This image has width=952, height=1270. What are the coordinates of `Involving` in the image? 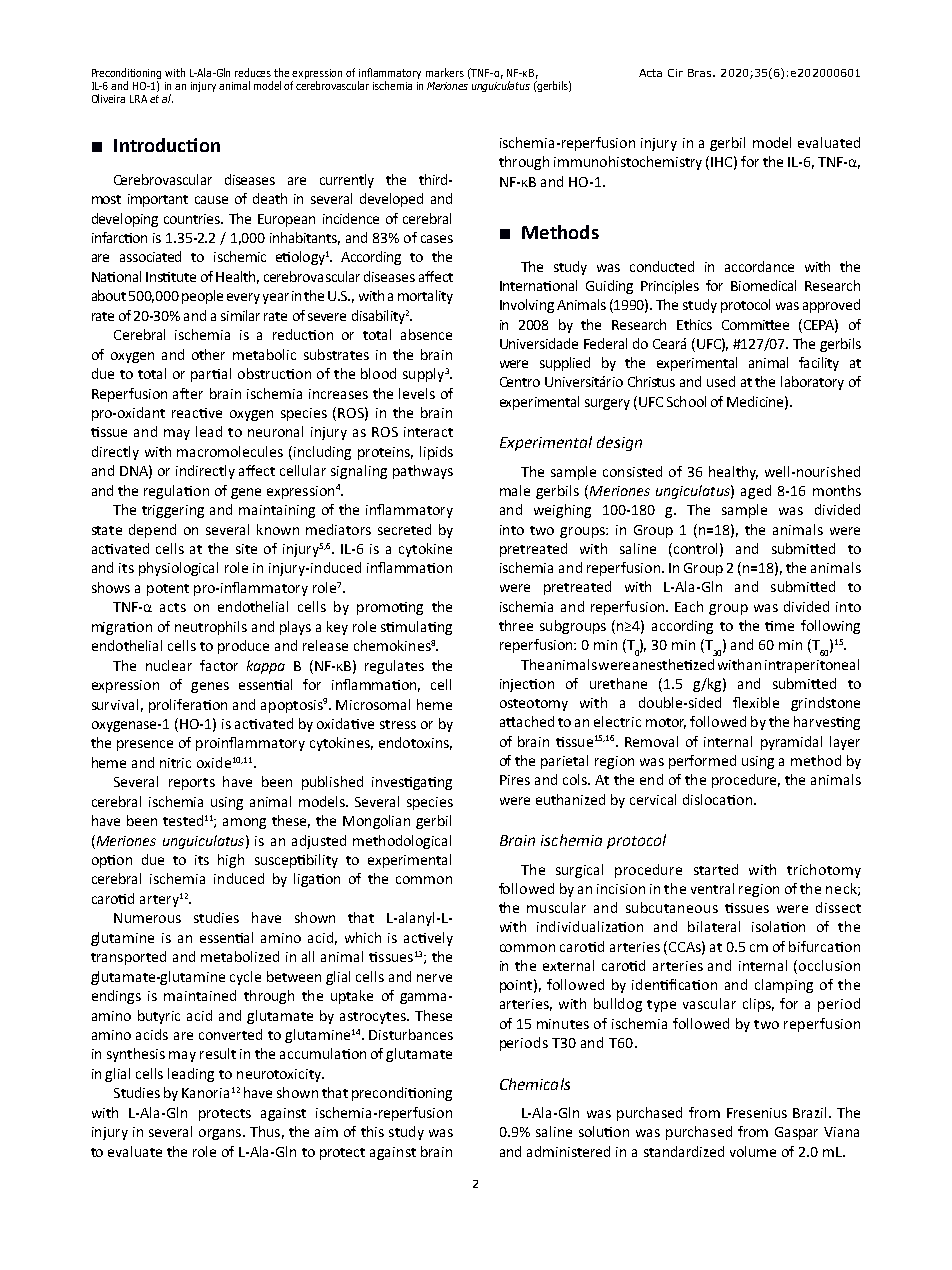 It's located at (527, 306).
